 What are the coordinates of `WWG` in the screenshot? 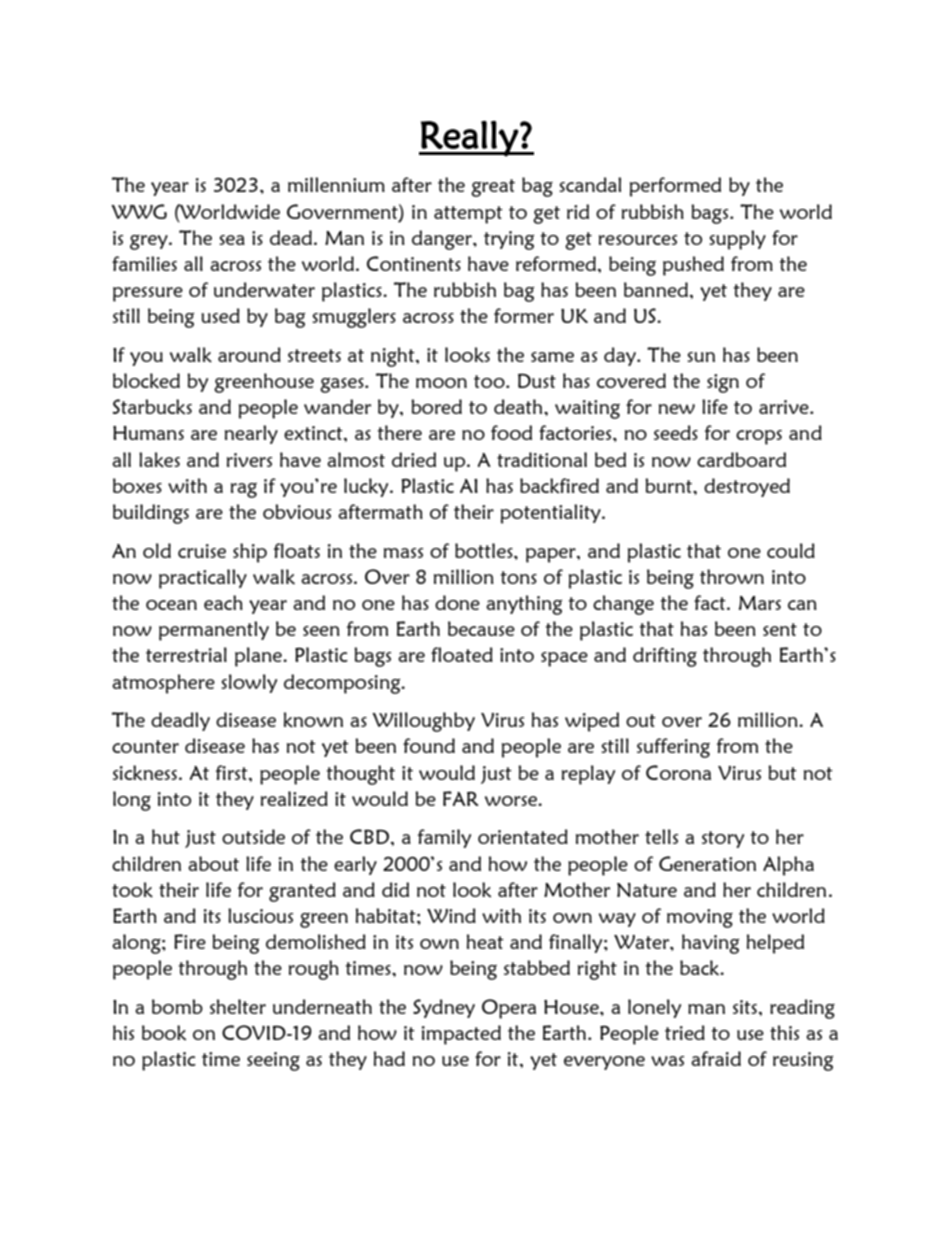 It's located at (139, 211).
